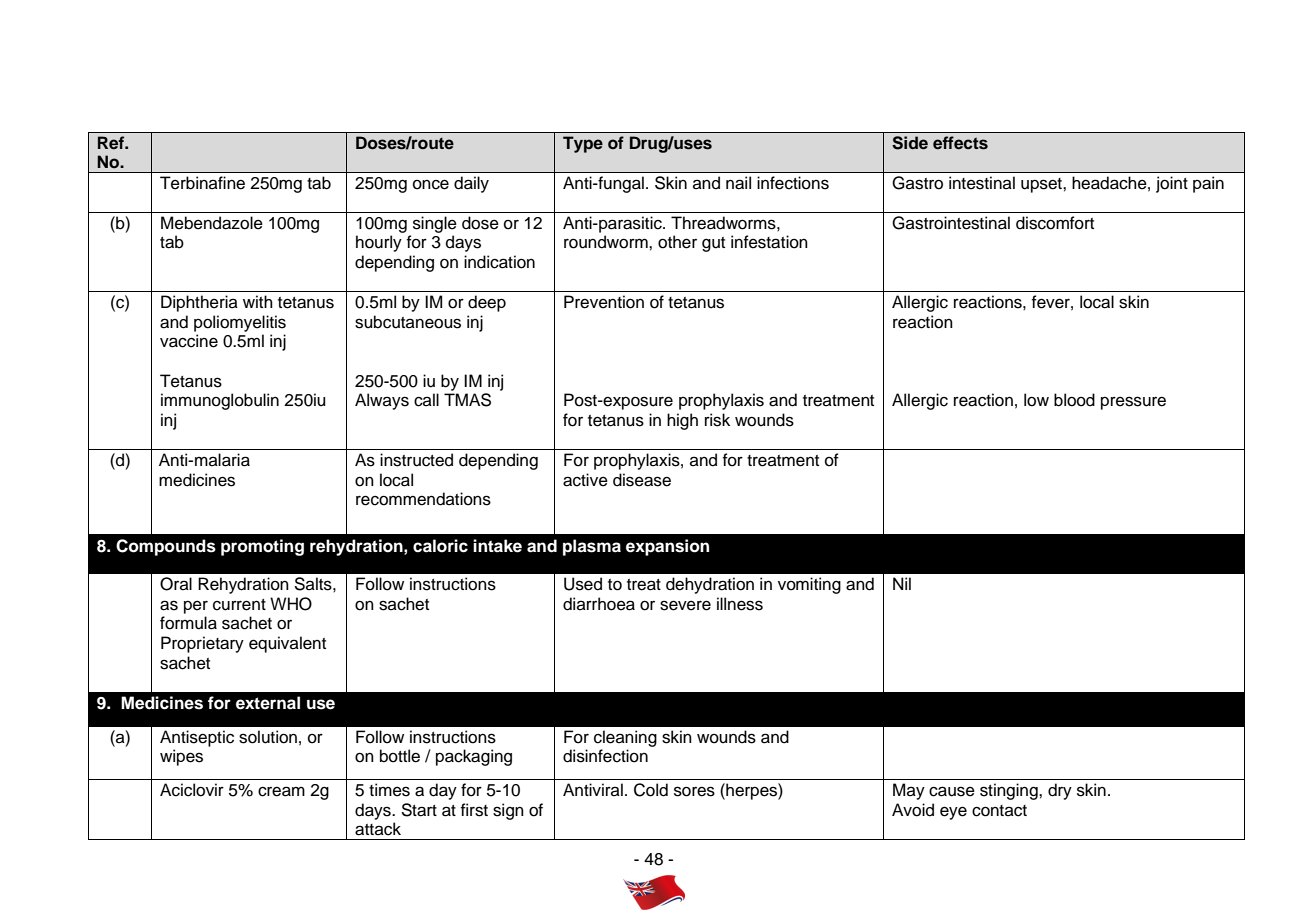 Image resolution: width=1308 pixels, height=924 pixels. I want to click on discomfort, so click(1055, 223).
